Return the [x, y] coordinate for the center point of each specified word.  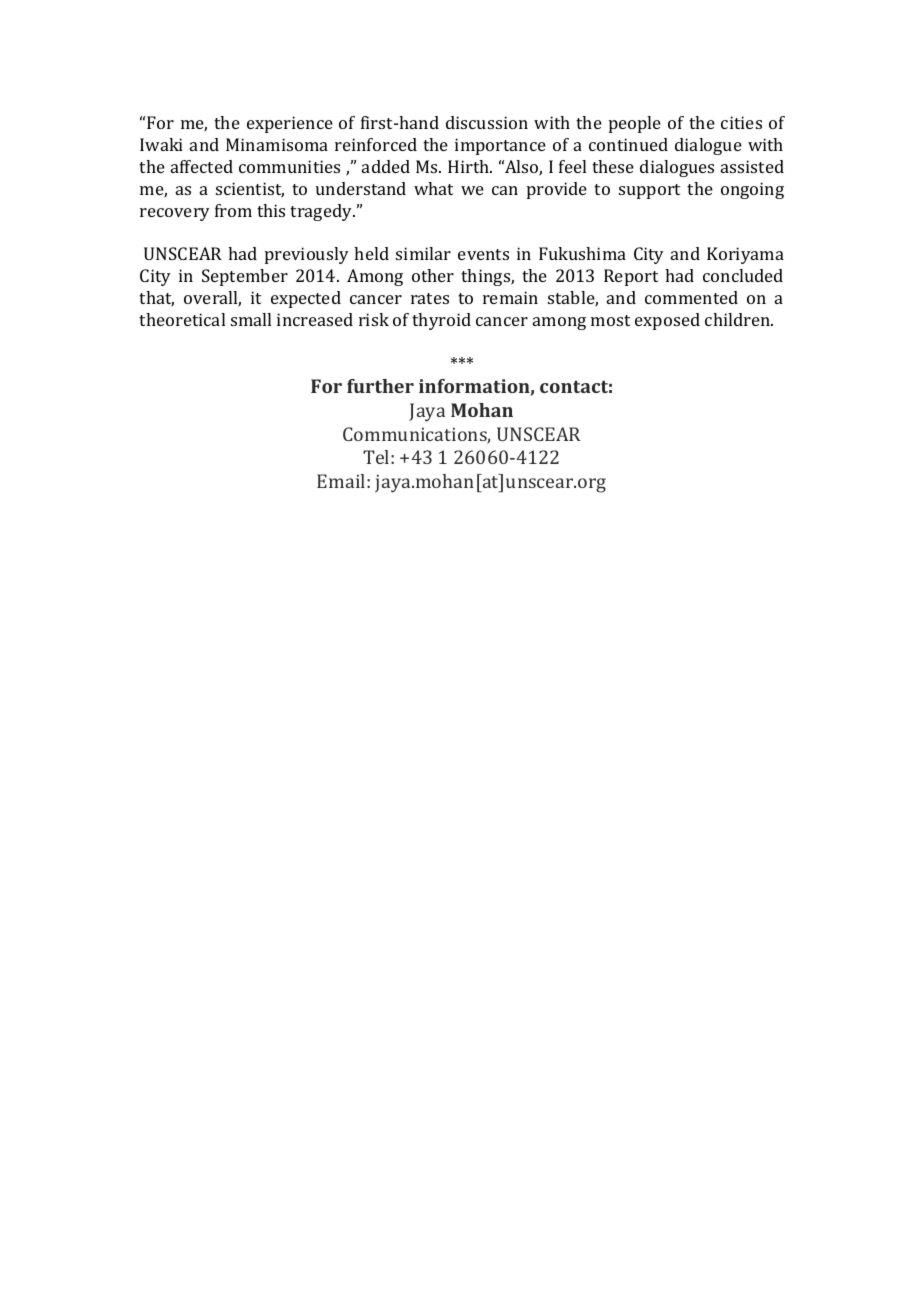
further [380, 386]
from [233, 210]
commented [691, 297]
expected [306, 299]
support [649, 191]
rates [430, 298]
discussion [487, 122]
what [433, 188]
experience [290, 124]
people [635, 124]
